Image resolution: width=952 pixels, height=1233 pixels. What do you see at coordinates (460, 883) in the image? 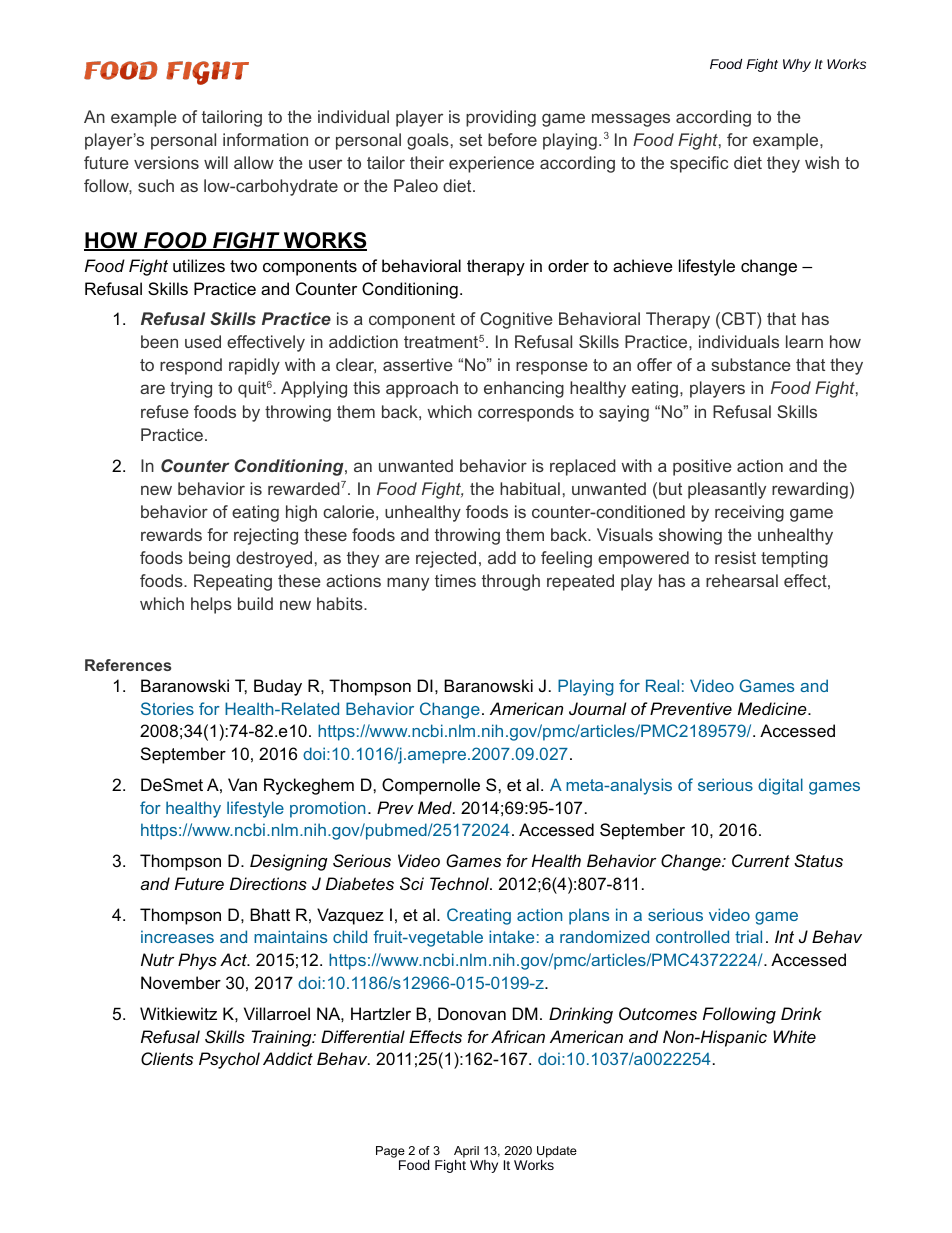
I see `Technol` at bounding box center [460, 883].
